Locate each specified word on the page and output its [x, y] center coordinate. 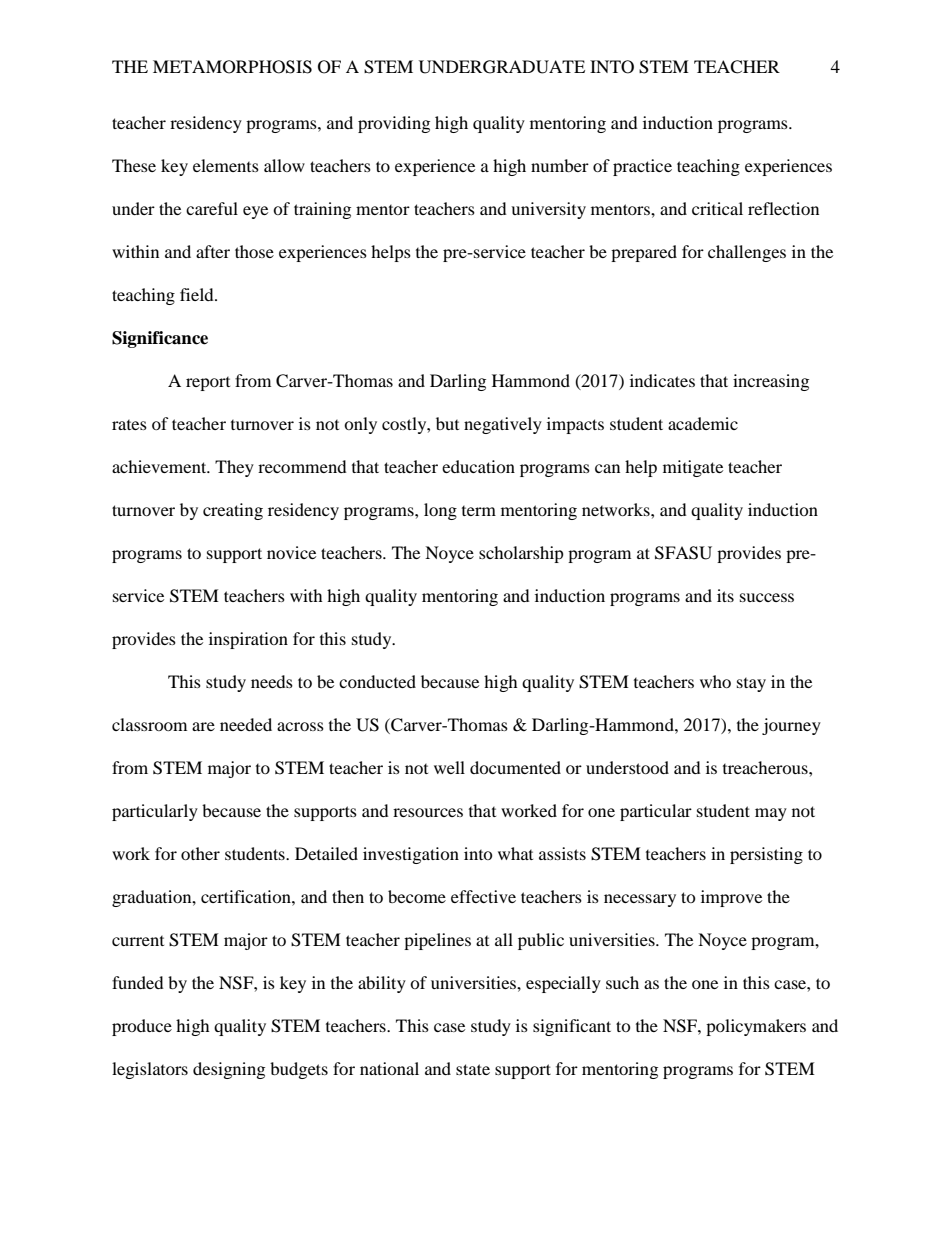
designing [229, 1070]
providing [394, 124]
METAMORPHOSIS [232, 67]
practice [642, 167]
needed [246, 724]
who [715, 681]
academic [703, 423]
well [449, 767]
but [447, 423]
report [208, 384]
